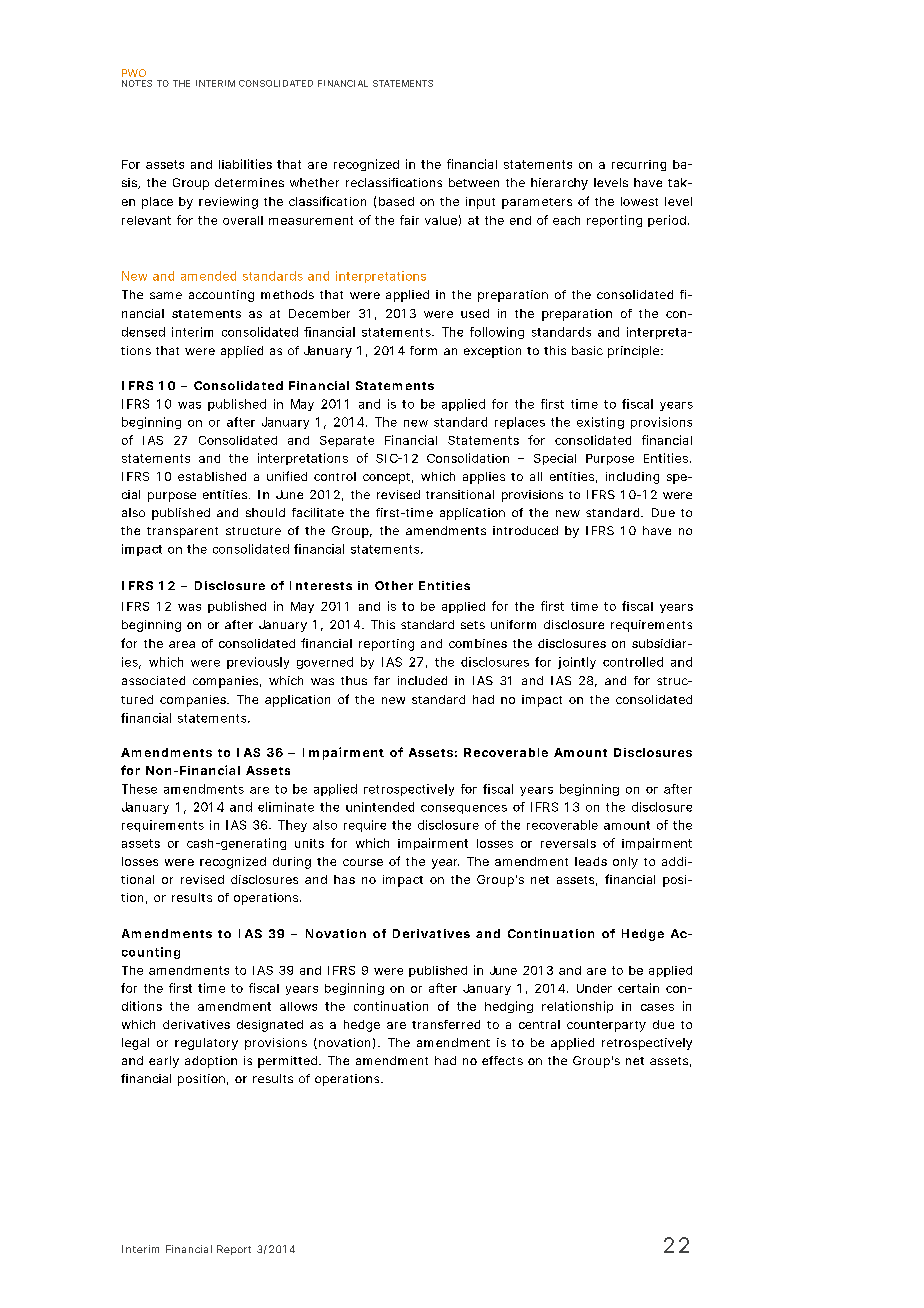 This screenshot has height=1308, width=924. I want to click on transferred, so click(446, 1024).
